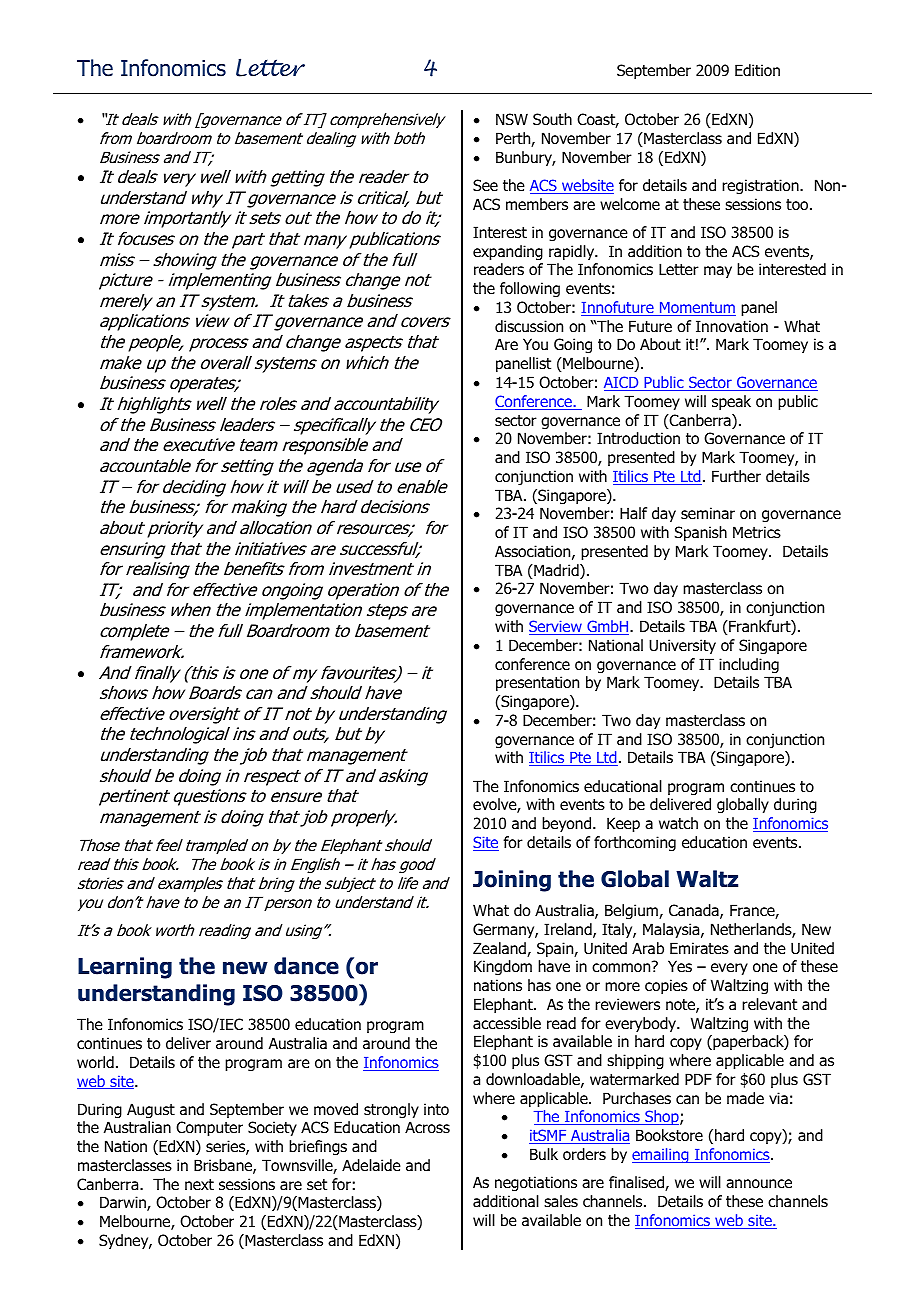 The image size is (924, 1308). Describe the element at coordinates (485, 185) in the screenshot. I see `See` at that location.
